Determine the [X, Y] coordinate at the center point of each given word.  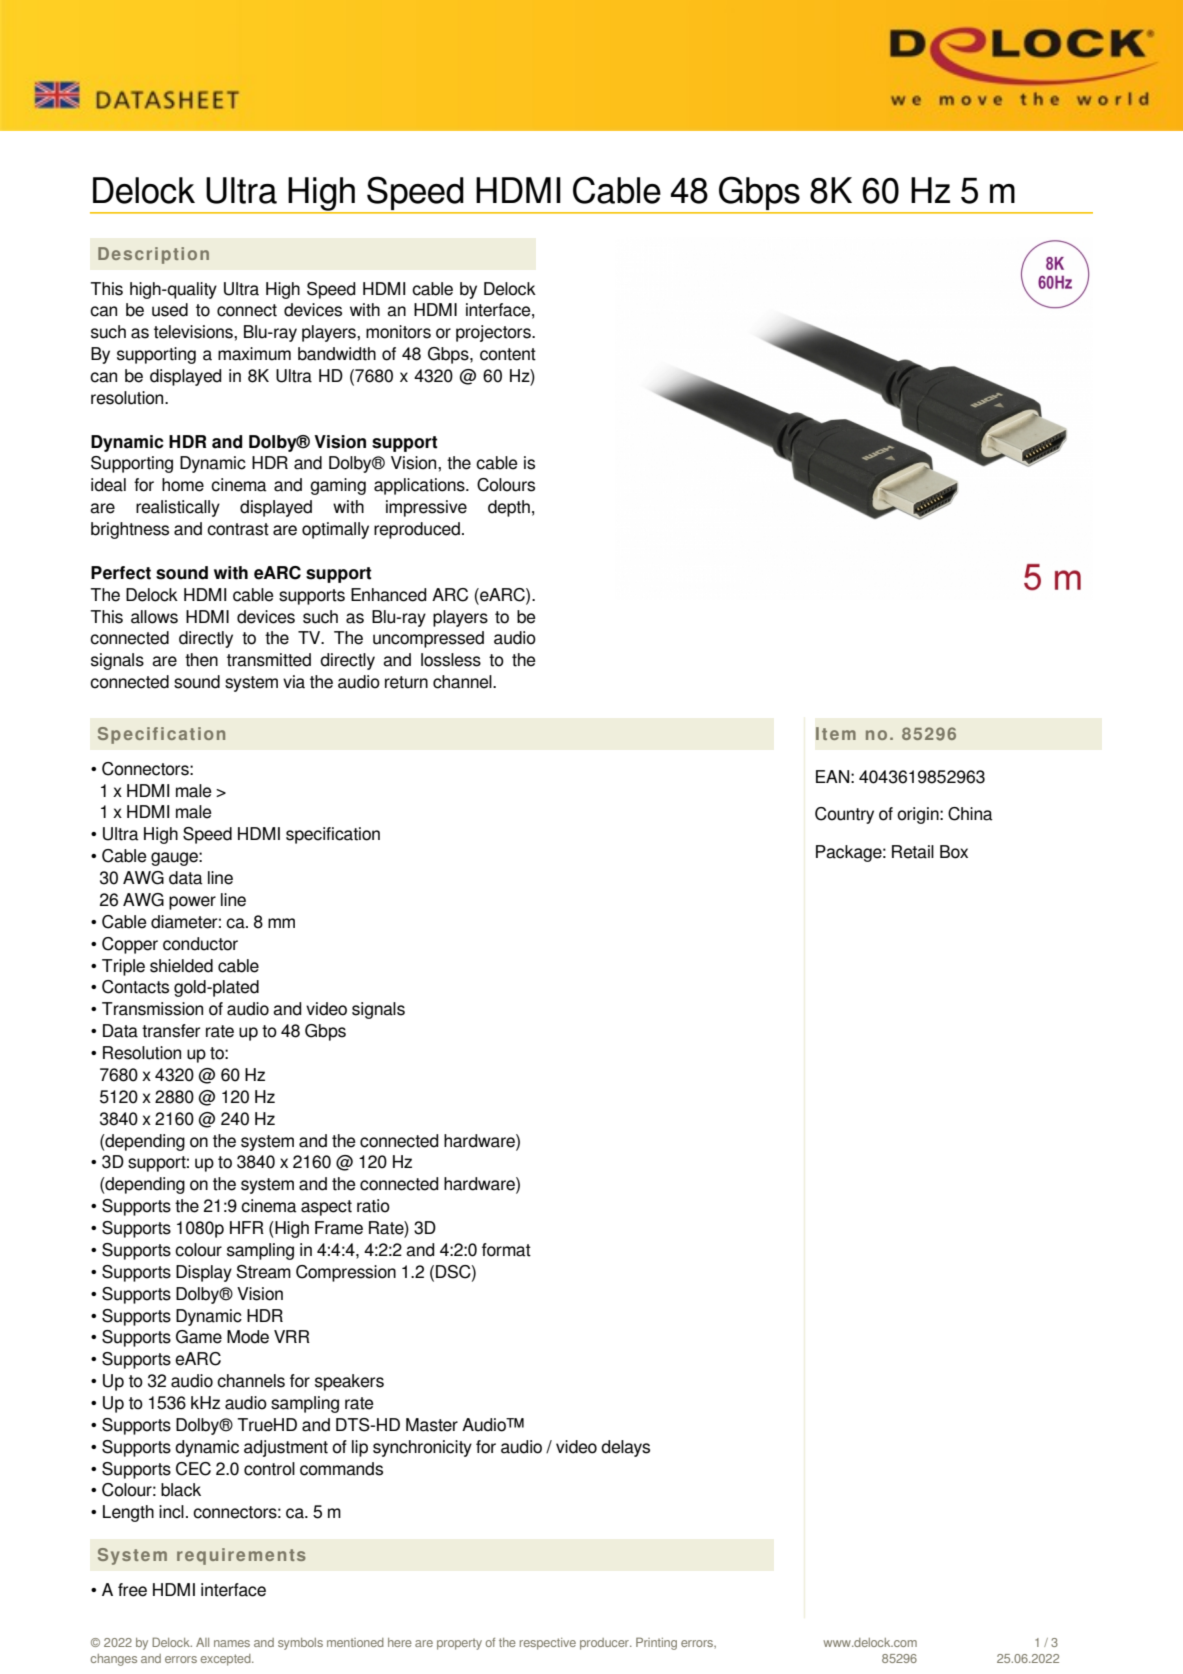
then [201, 660]
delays [625, 1448]
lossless [451, 660]
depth [509, 508]
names [232, 1643]
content [508, 354]
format [506, 1250]
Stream [263, 1272]
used [170, 310]
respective [548, 1644]
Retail [913, 852]
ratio [373, 1206]
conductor [200, 944]
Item [836, 733]
